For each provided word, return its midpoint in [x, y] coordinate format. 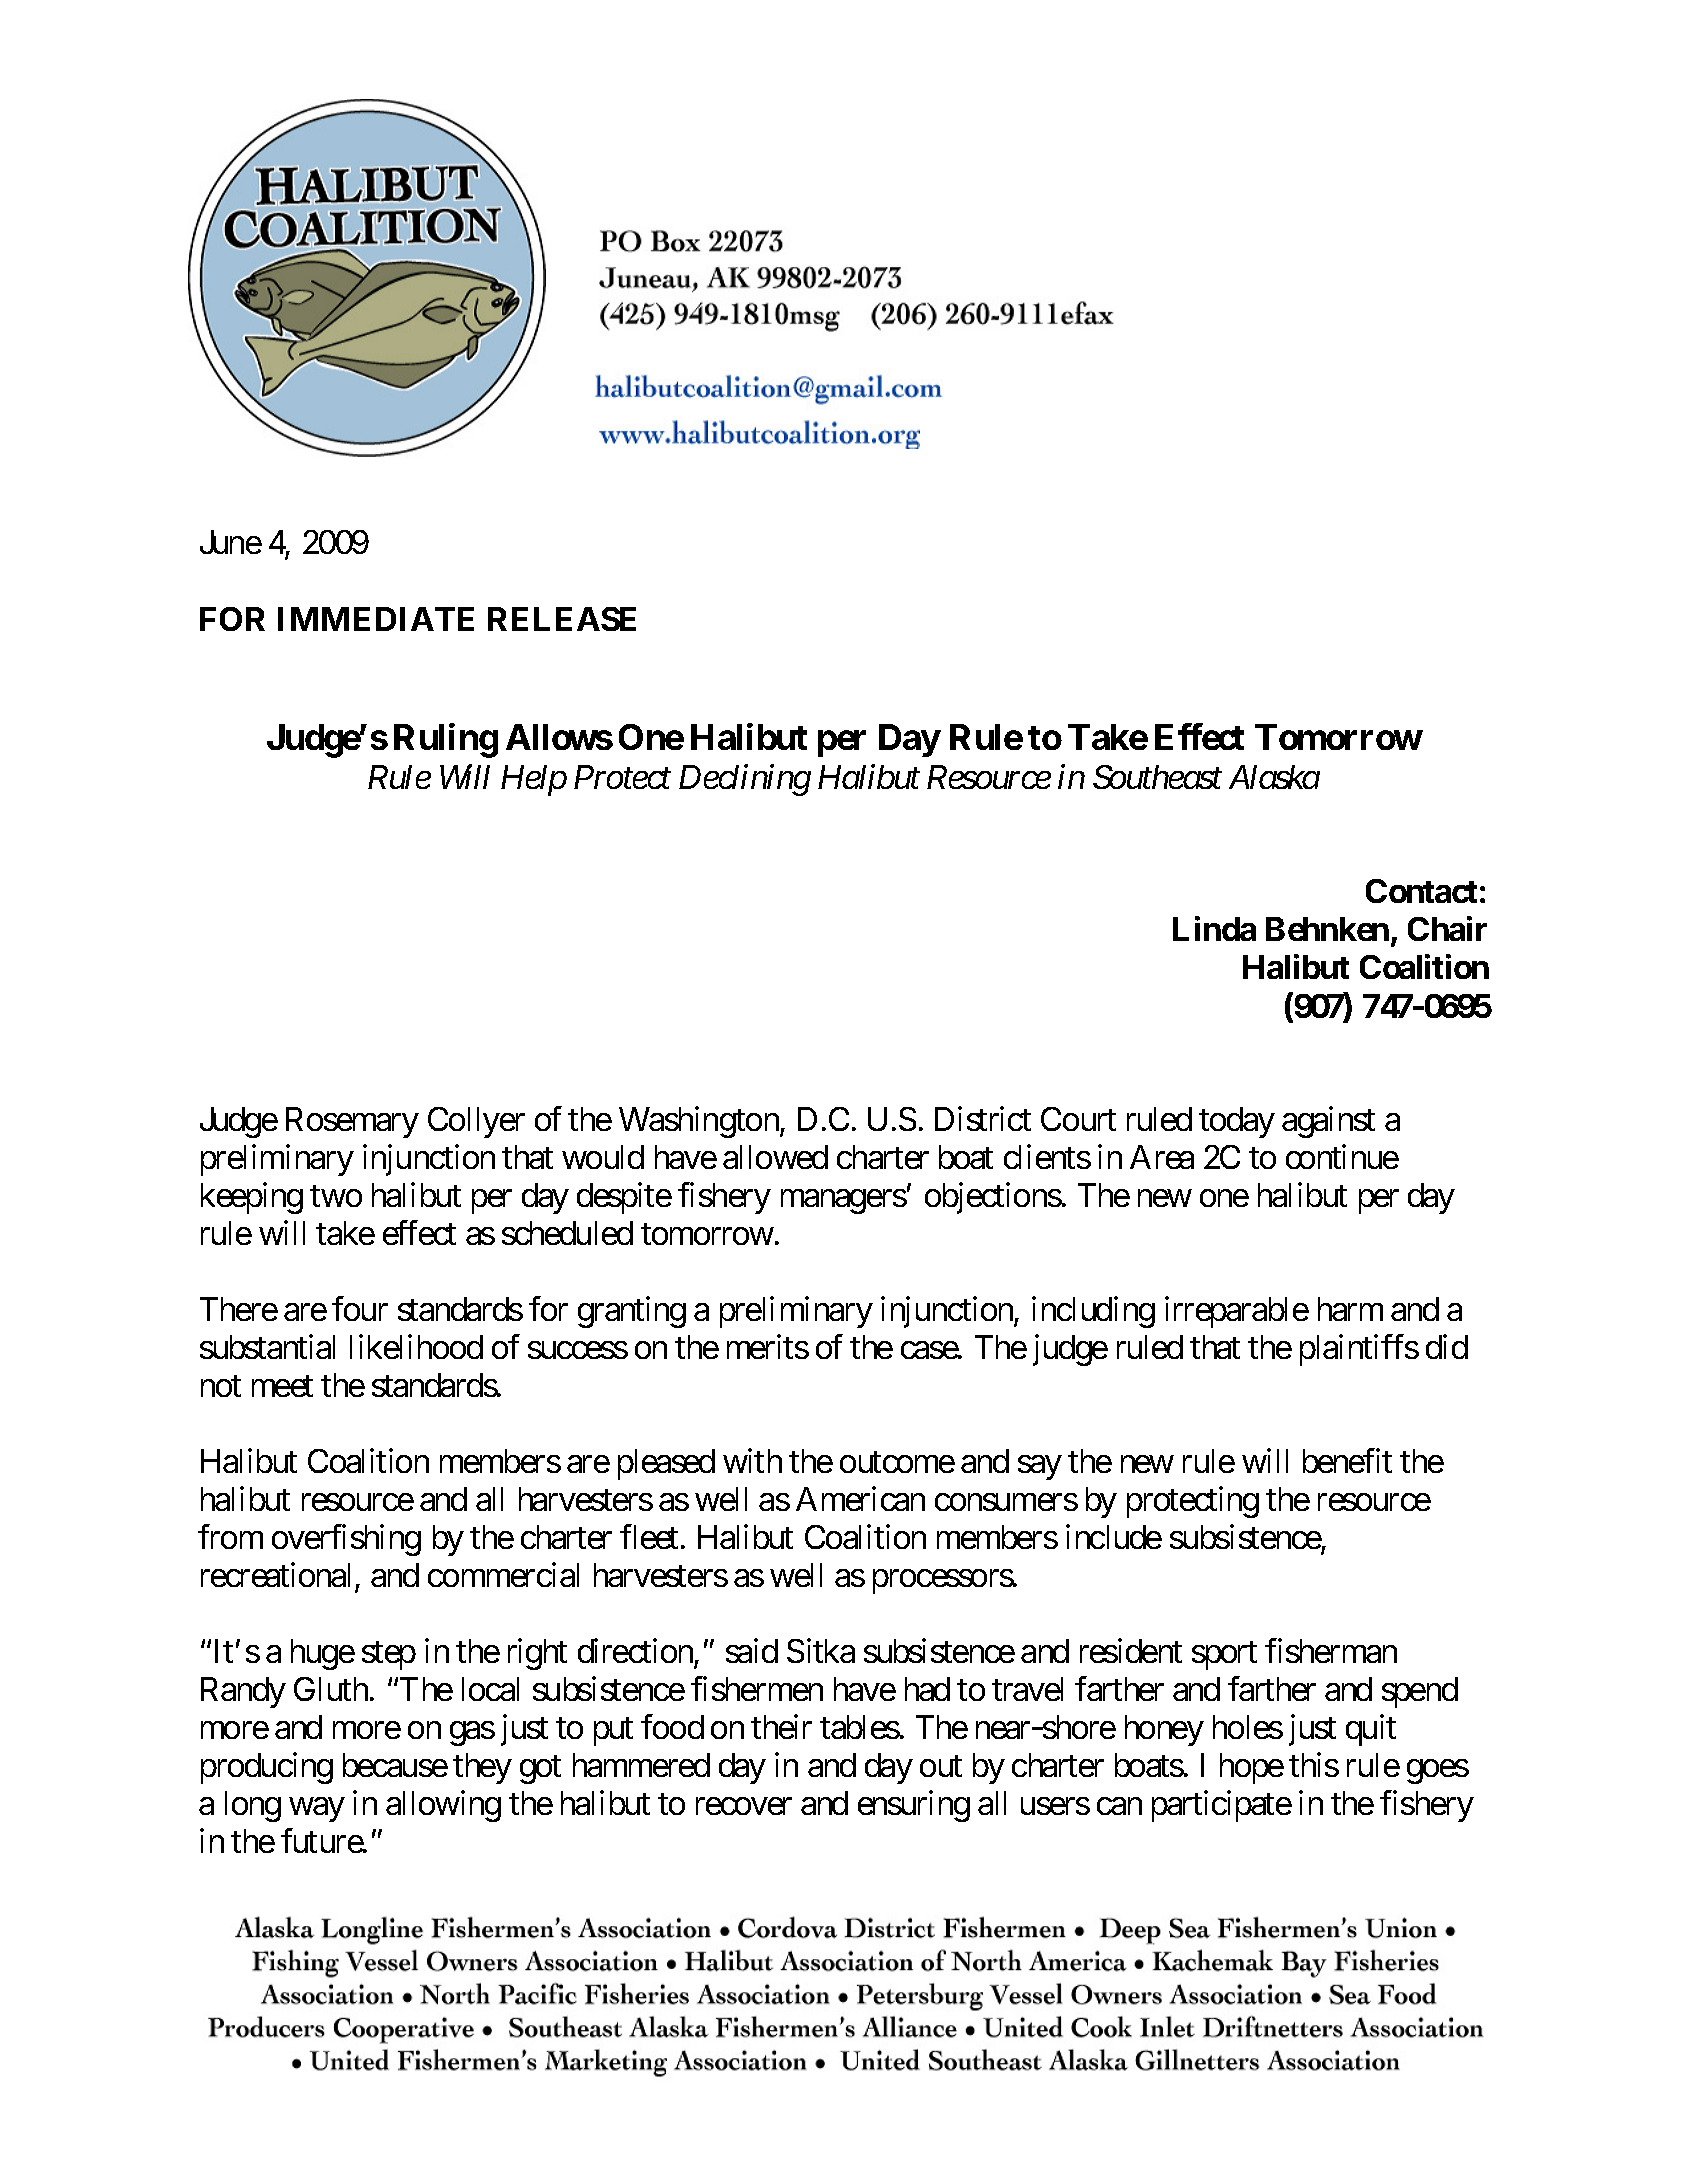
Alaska [1274, 777]
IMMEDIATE [376, 619]
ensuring [914, 1806]
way [317, 1810]
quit [1371, 1730]
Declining [745, 780]
